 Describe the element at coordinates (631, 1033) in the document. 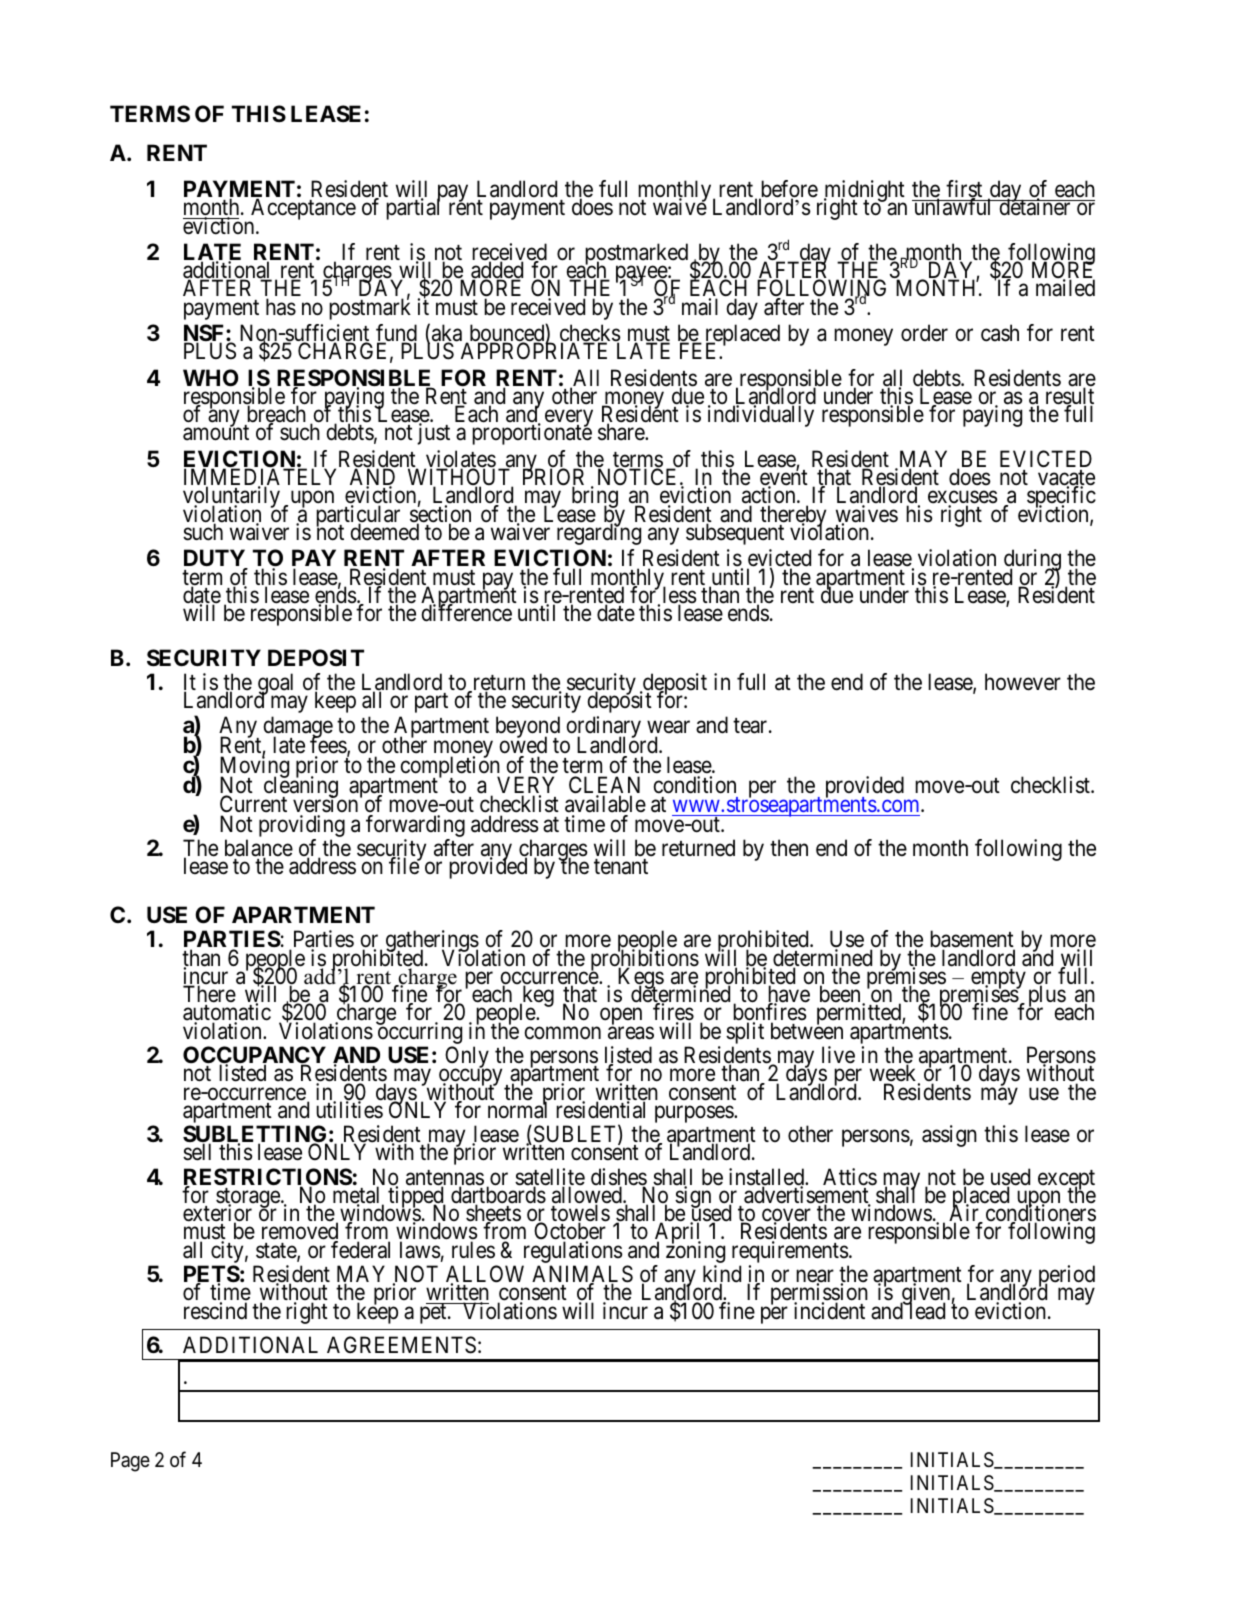

I see `areas` at that location.
